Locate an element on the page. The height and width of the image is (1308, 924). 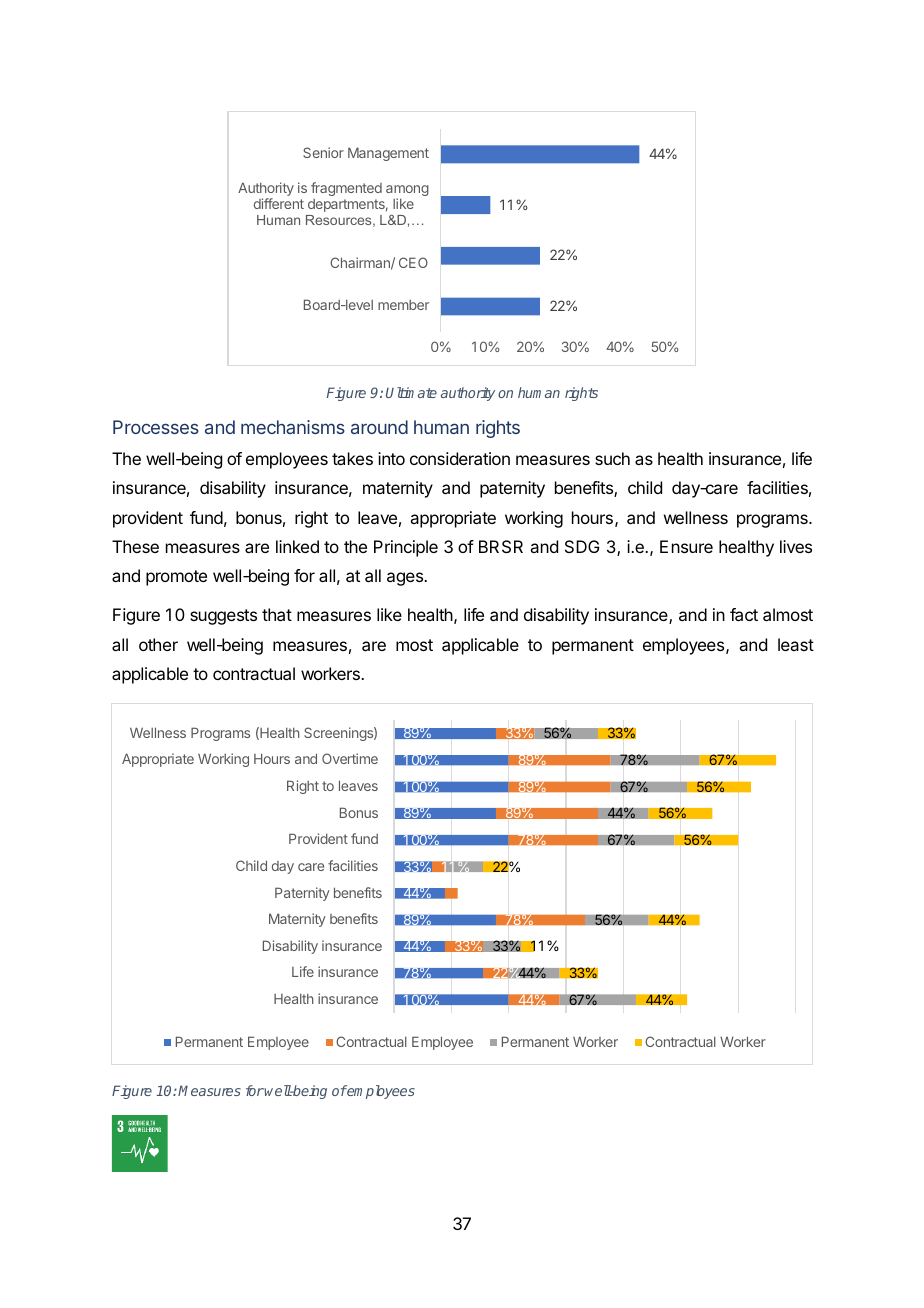
Ensure is located at coordinates (686, 546).
